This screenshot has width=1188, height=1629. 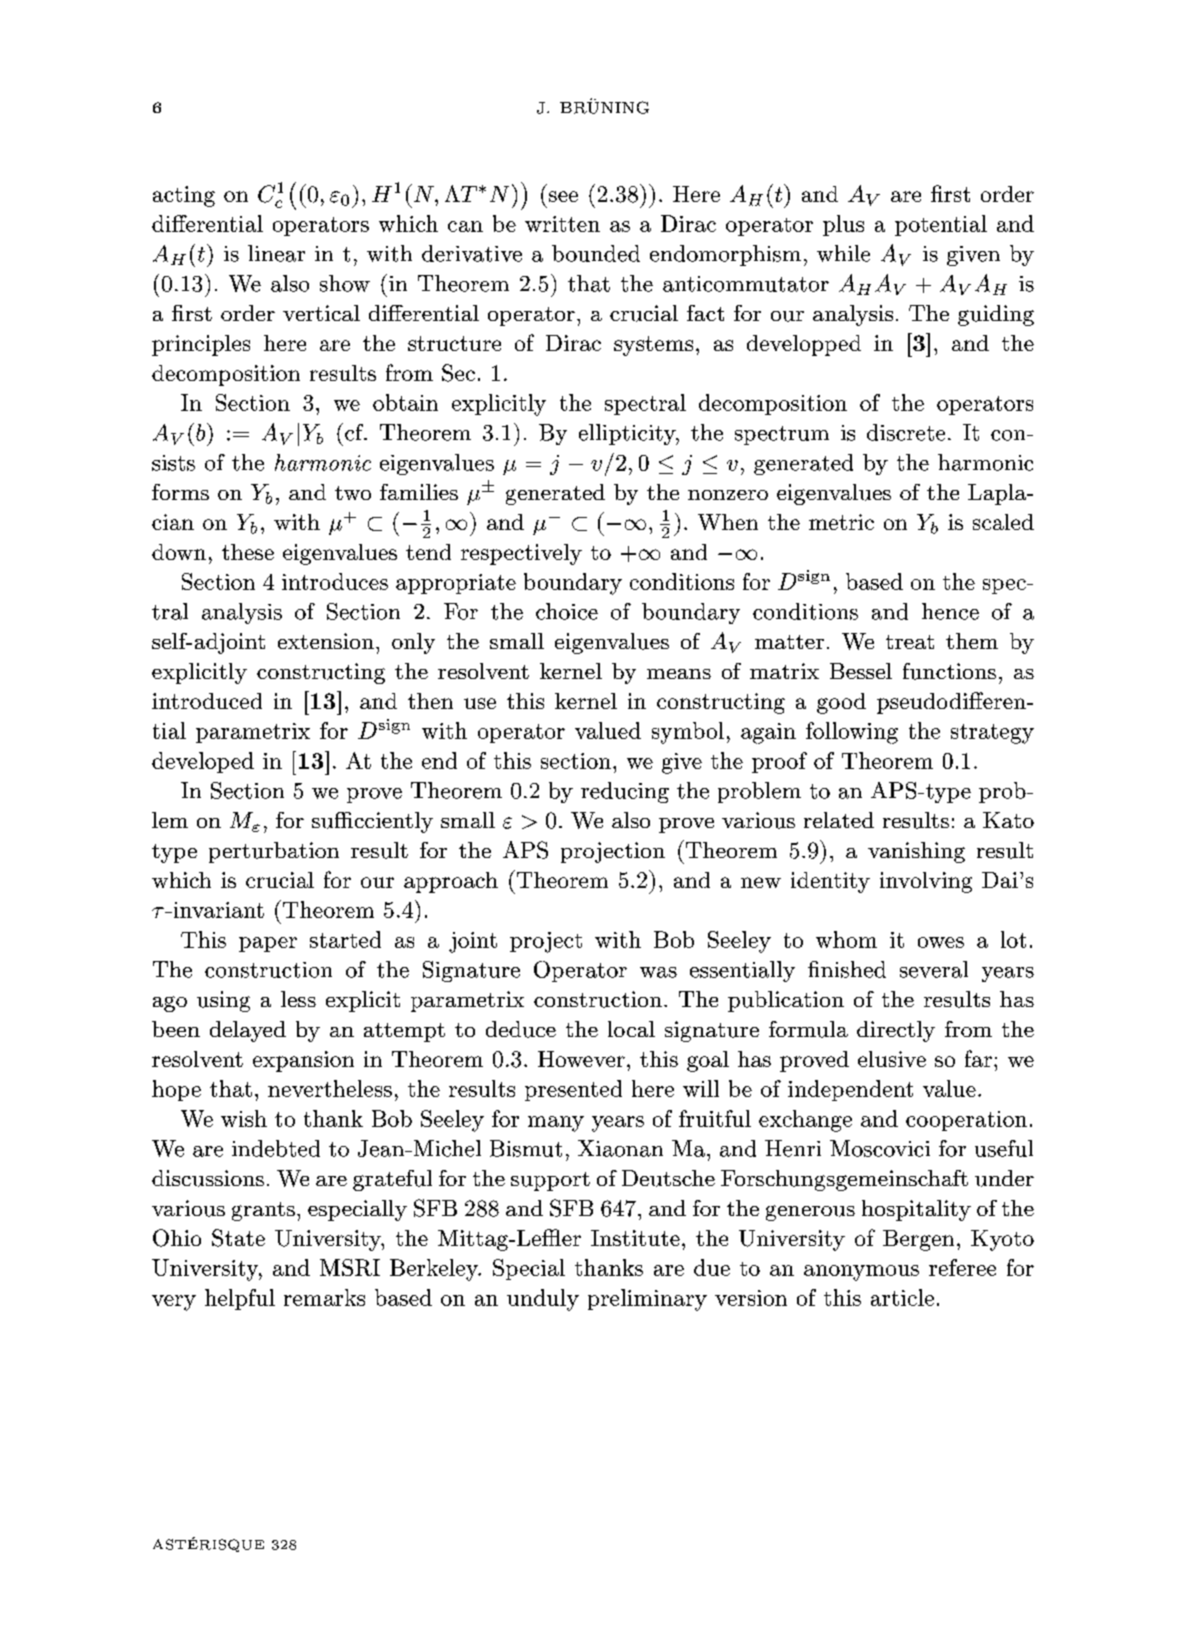 What do you see at coordinates (852, 733) in the screenshot?
I see `following` at bounding box center [852, 733].
